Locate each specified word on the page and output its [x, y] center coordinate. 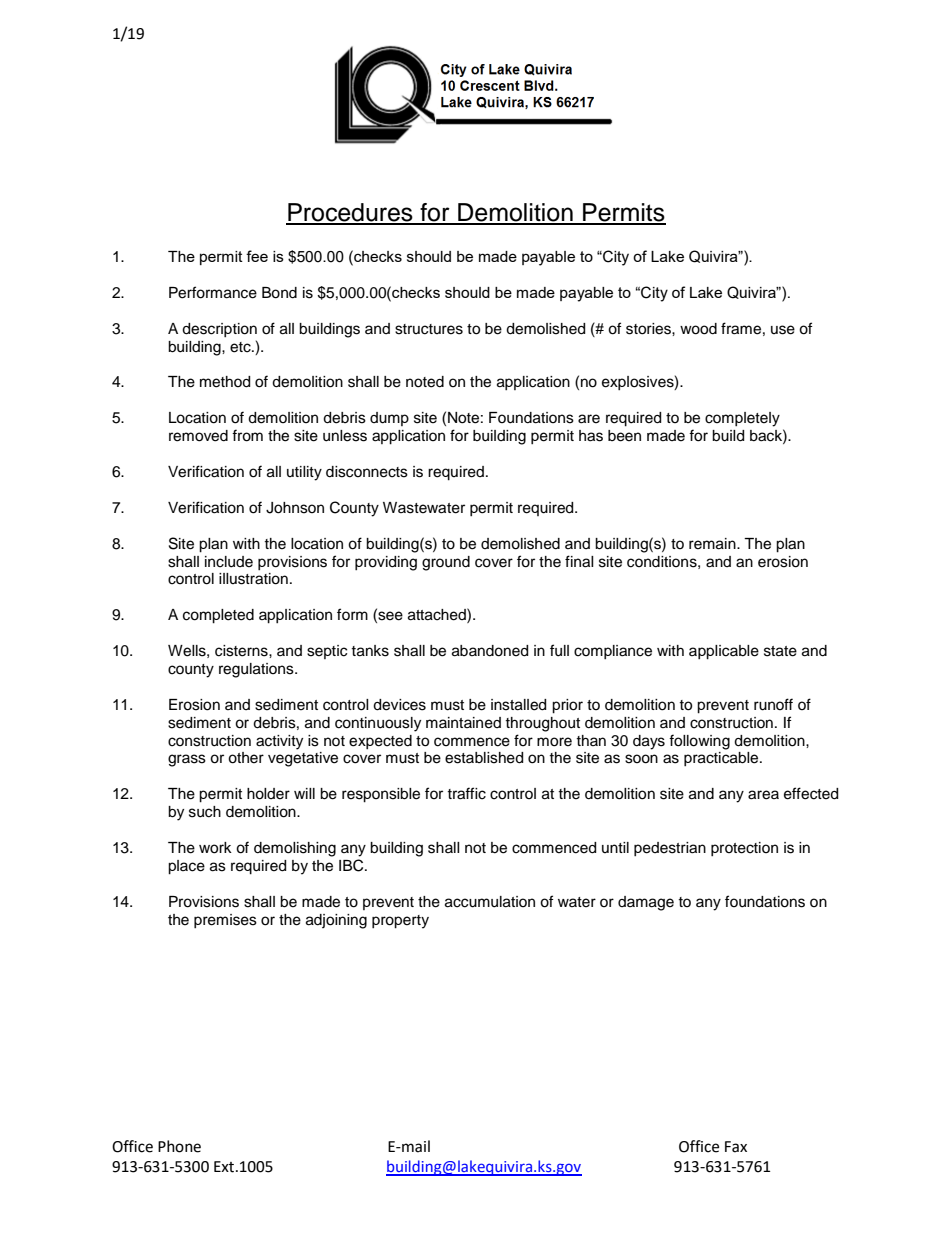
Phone [179, 1146]
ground [446, 563]
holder [268, 794]
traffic [466, 793]
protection [744, 849]
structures [429, 329]
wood [698, 329]
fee [257, 256]
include [229, 562]
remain [713, 544]
